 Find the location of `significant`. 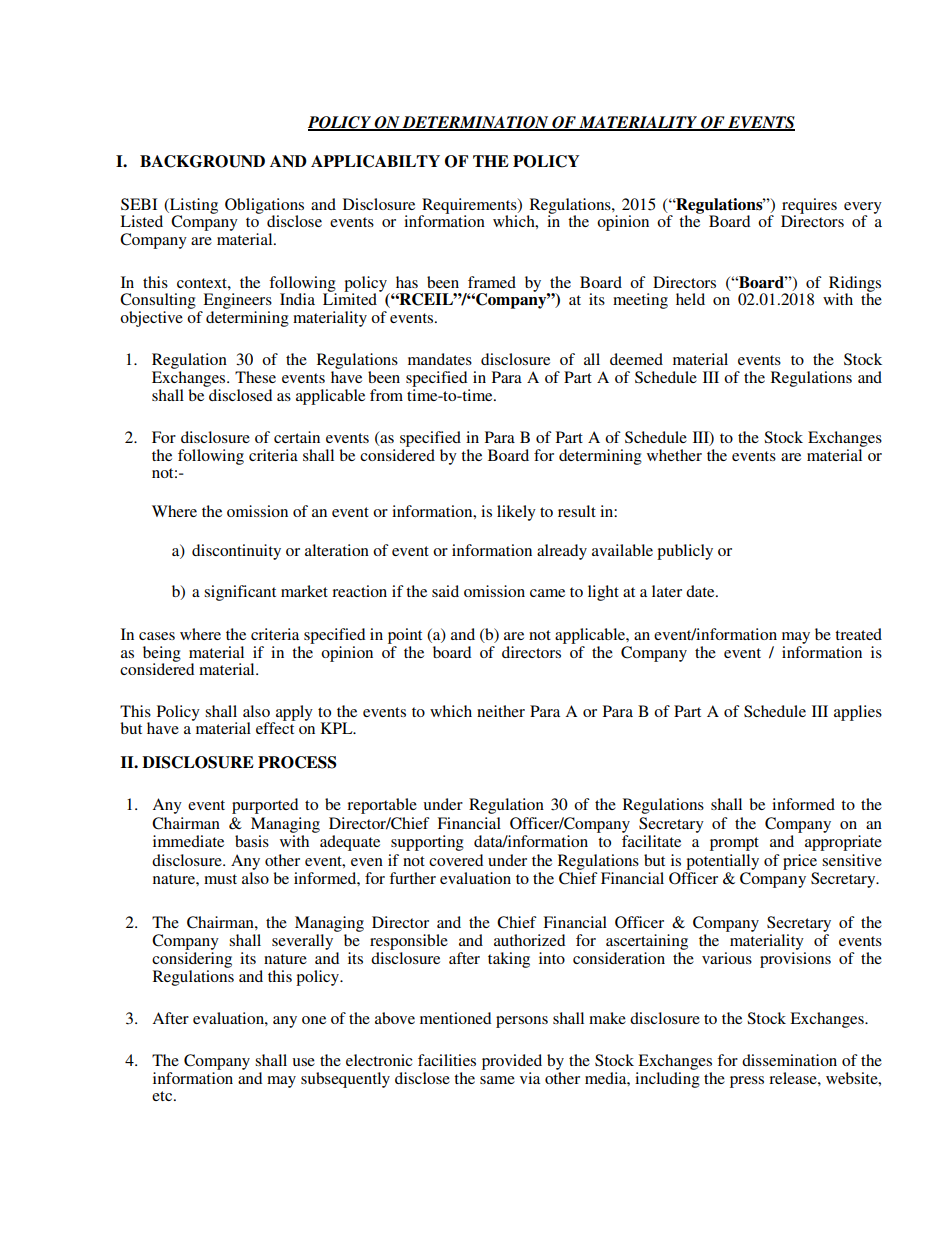

significant is located at coordinates (240, 593).
